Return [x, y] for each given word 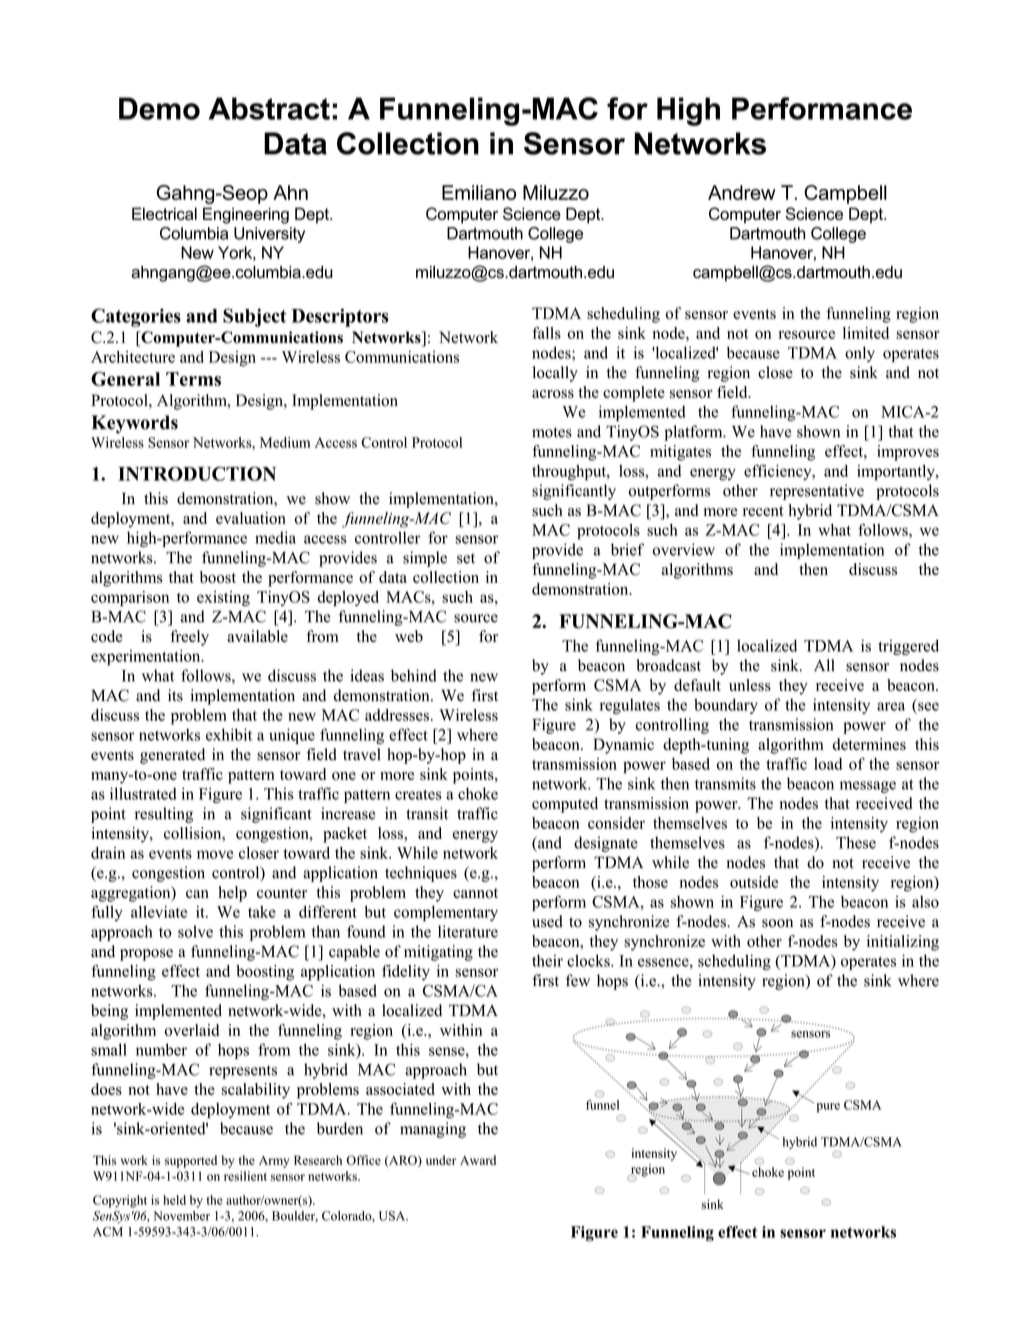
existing [223, 599]
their [547, 960]
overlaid [192, 1030]
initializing [903, 943]
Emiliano [479, 192]
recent [763, 511]
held [174, 1200]
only [860, 354]
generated [172, 756]
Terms [193, 379]
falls [546, 333]
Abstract [269, 108]
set [466, 558]
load [828, 764]
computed [565, 805]
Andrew [742, 192]
